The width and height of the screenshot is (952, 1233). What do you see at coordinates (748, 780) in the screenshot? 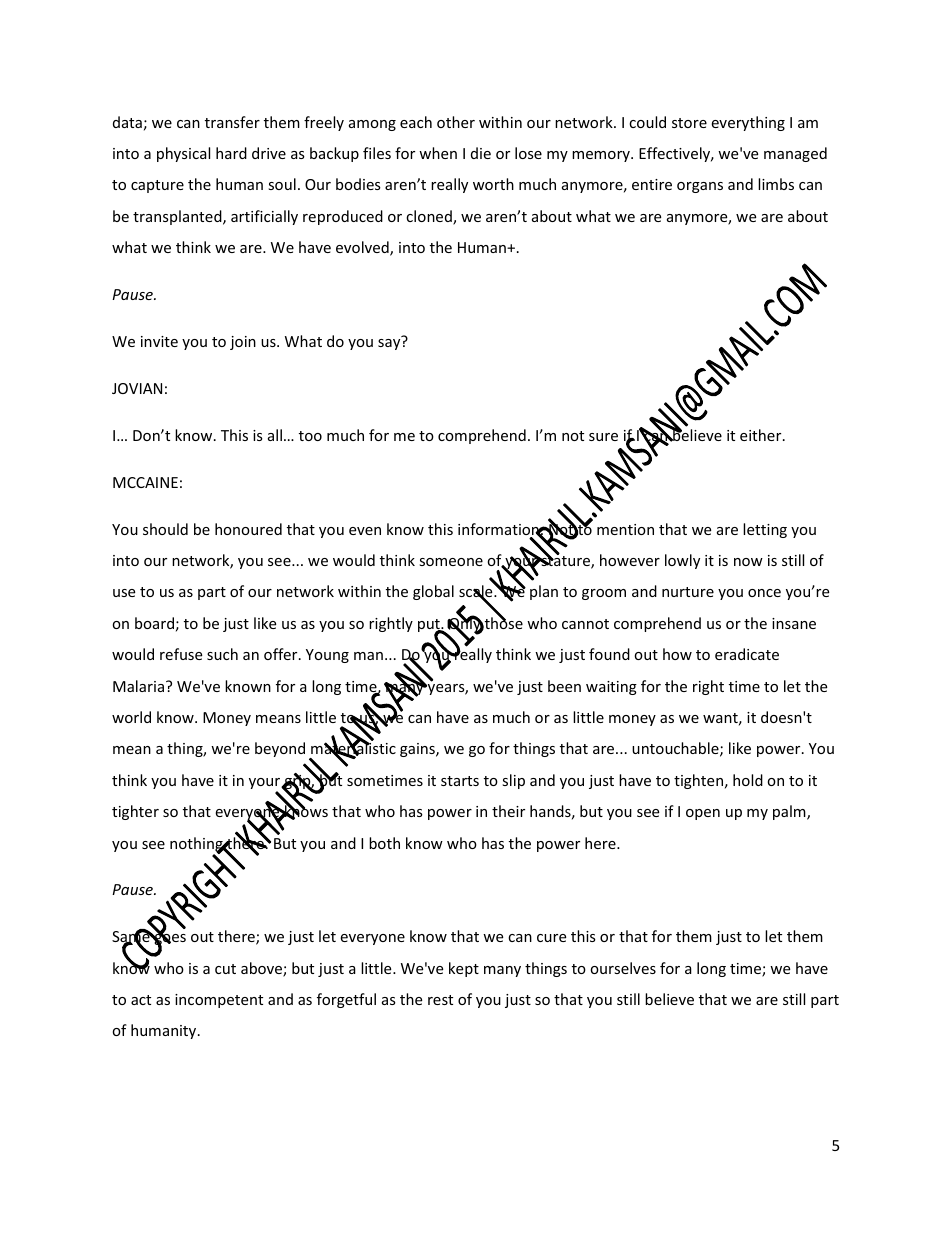
I see `hold` at bounding box center [748, 780].
